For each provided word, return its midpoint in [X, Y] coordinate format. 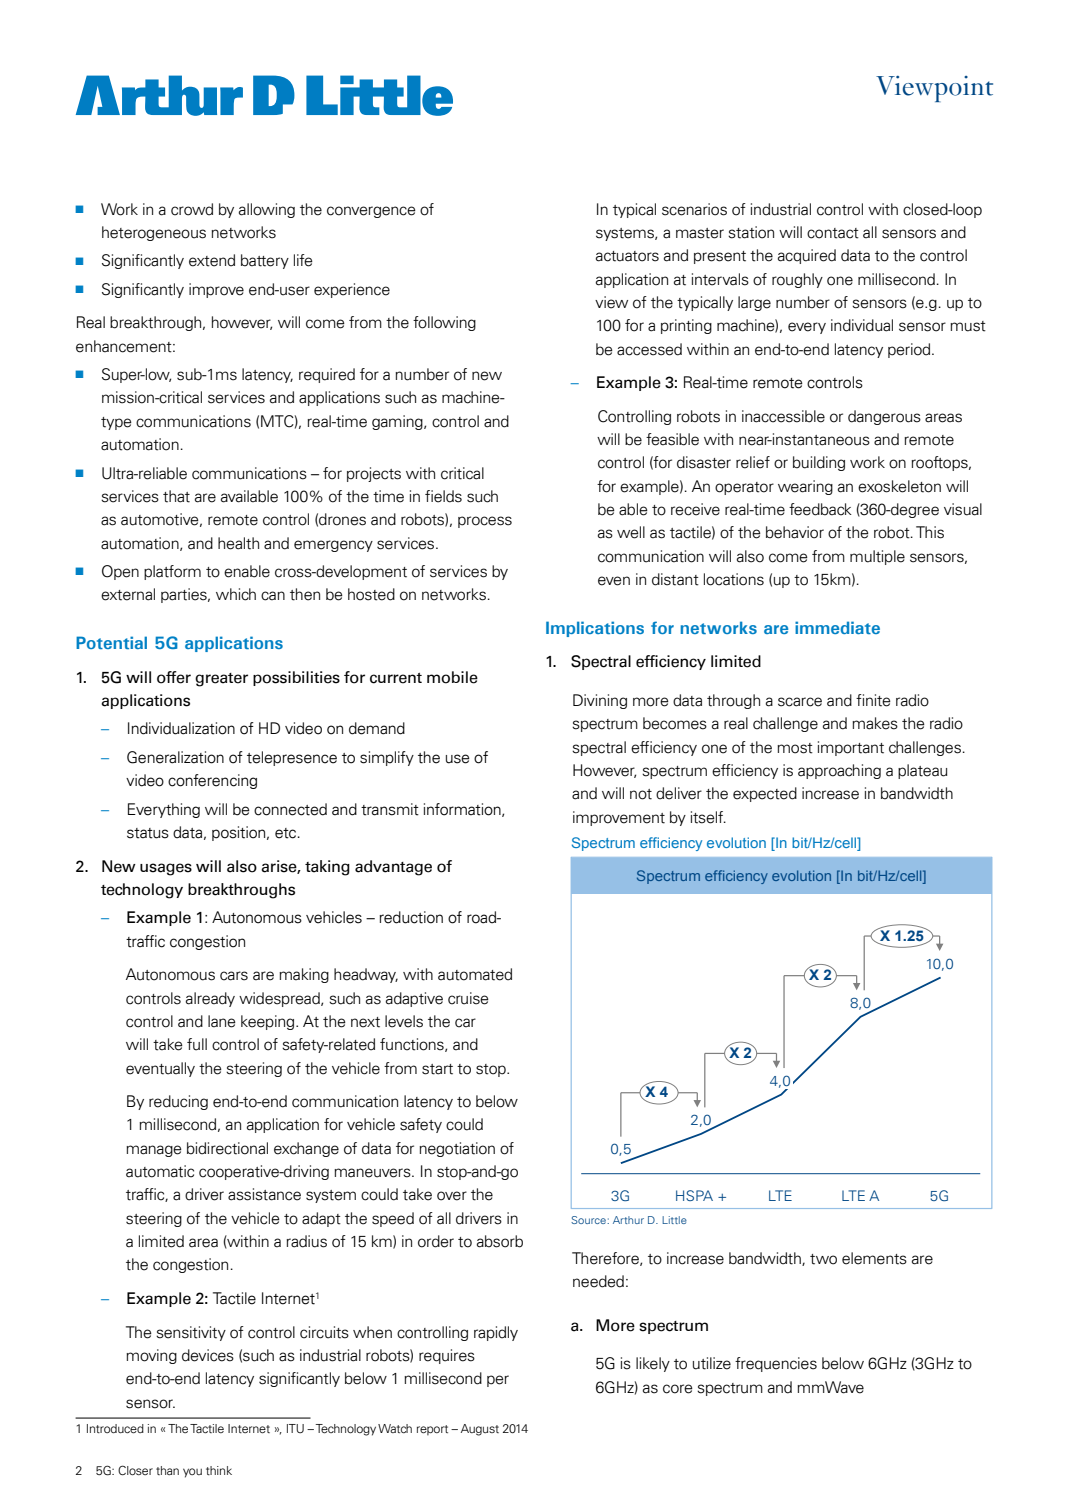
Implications [595, 629]
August [480, 1430]
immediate [837, 627]
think [219, 1470]
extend [212, 260]
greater [221, 680]
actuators [627, 256]
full [197, 1044]
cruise [468, 998]
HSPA [694, 1195]
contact [833, 233]
